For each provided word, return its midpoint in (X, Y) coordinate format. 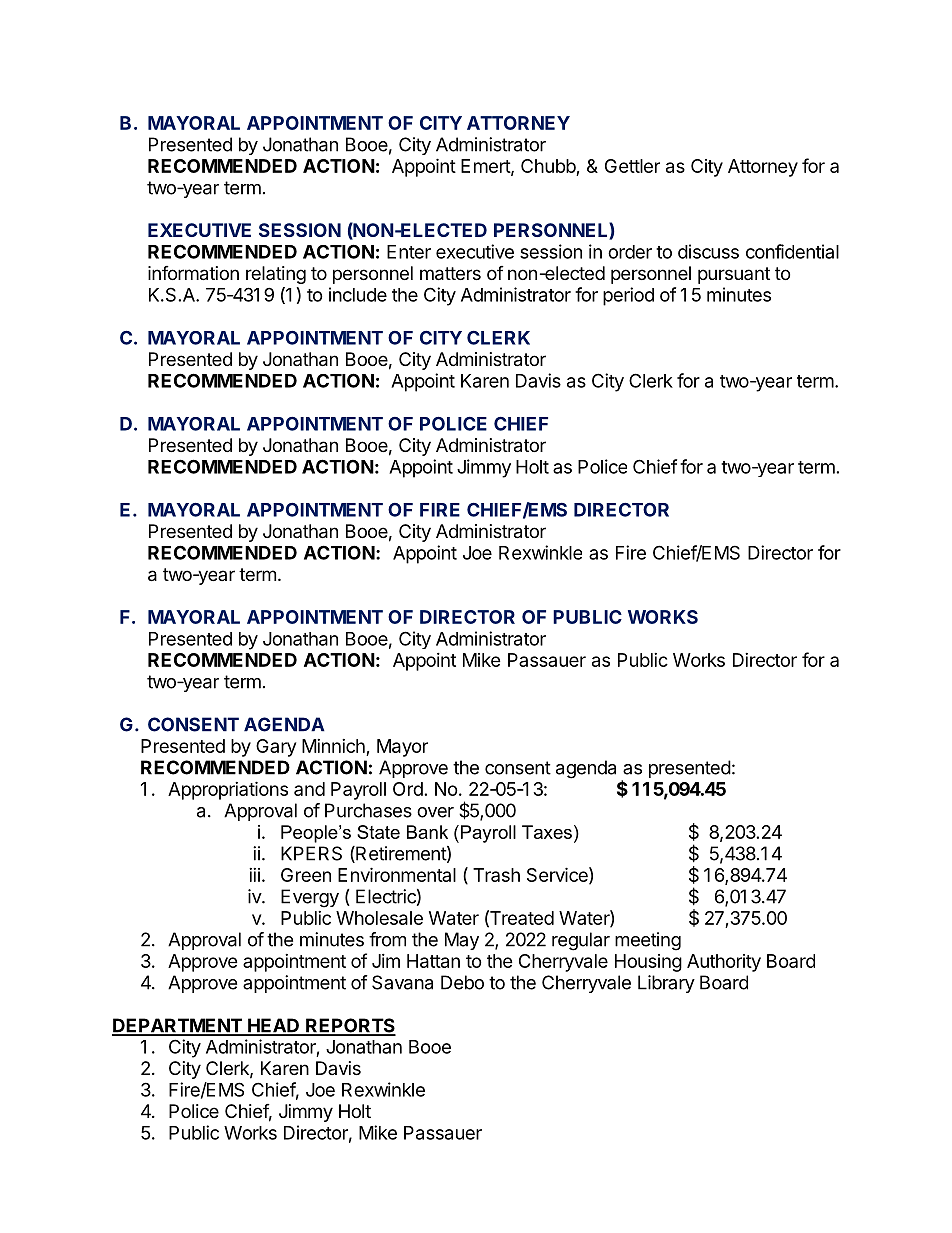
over (435, 812)
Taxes (547, 832)
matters (450, 274)
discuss (708, 251)
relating (276, 275)
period (628, 296)
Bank (427, 832)
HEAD (274, 1026)
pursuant (734, 275)
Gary (276, 748)
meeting (648, 941)
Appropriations (228, 790)
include (358, 294)
